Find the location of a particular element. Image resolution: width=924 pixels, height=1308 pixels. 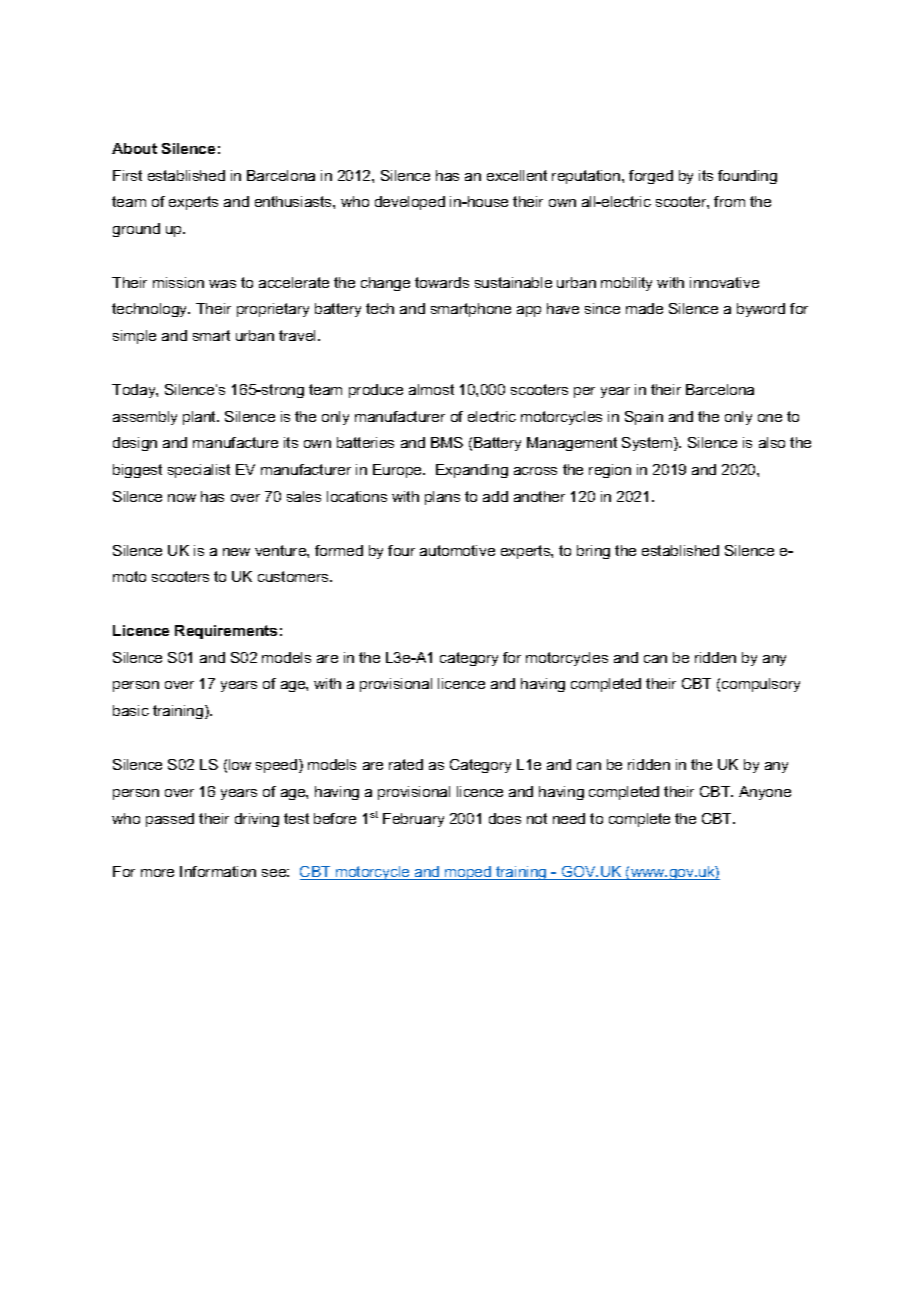

forged is located at coordinates (651, 177).
